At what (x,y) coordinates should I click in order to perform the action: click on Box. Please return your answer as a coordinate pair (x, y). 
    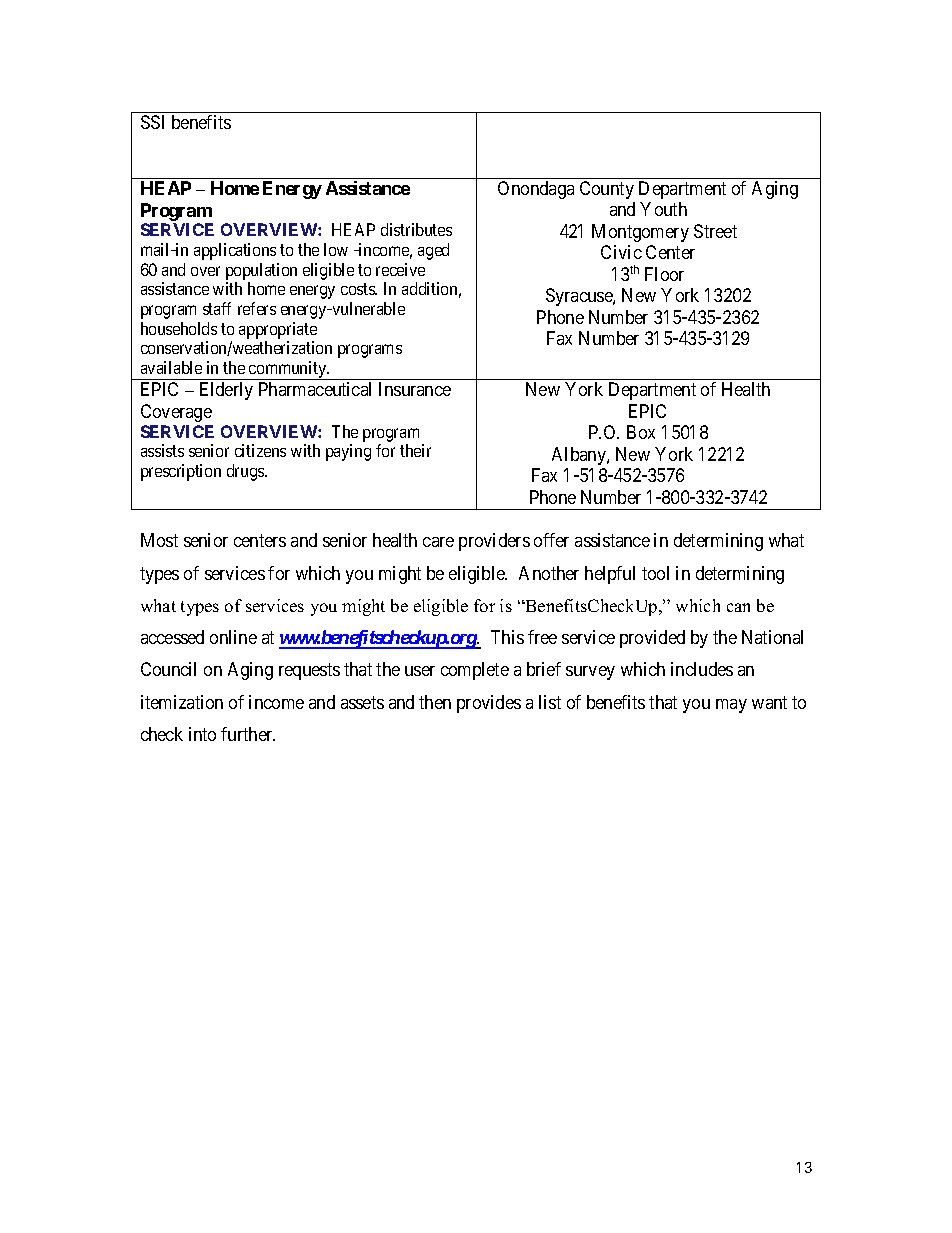
    Looking at the image, I should click on (641, 432).
